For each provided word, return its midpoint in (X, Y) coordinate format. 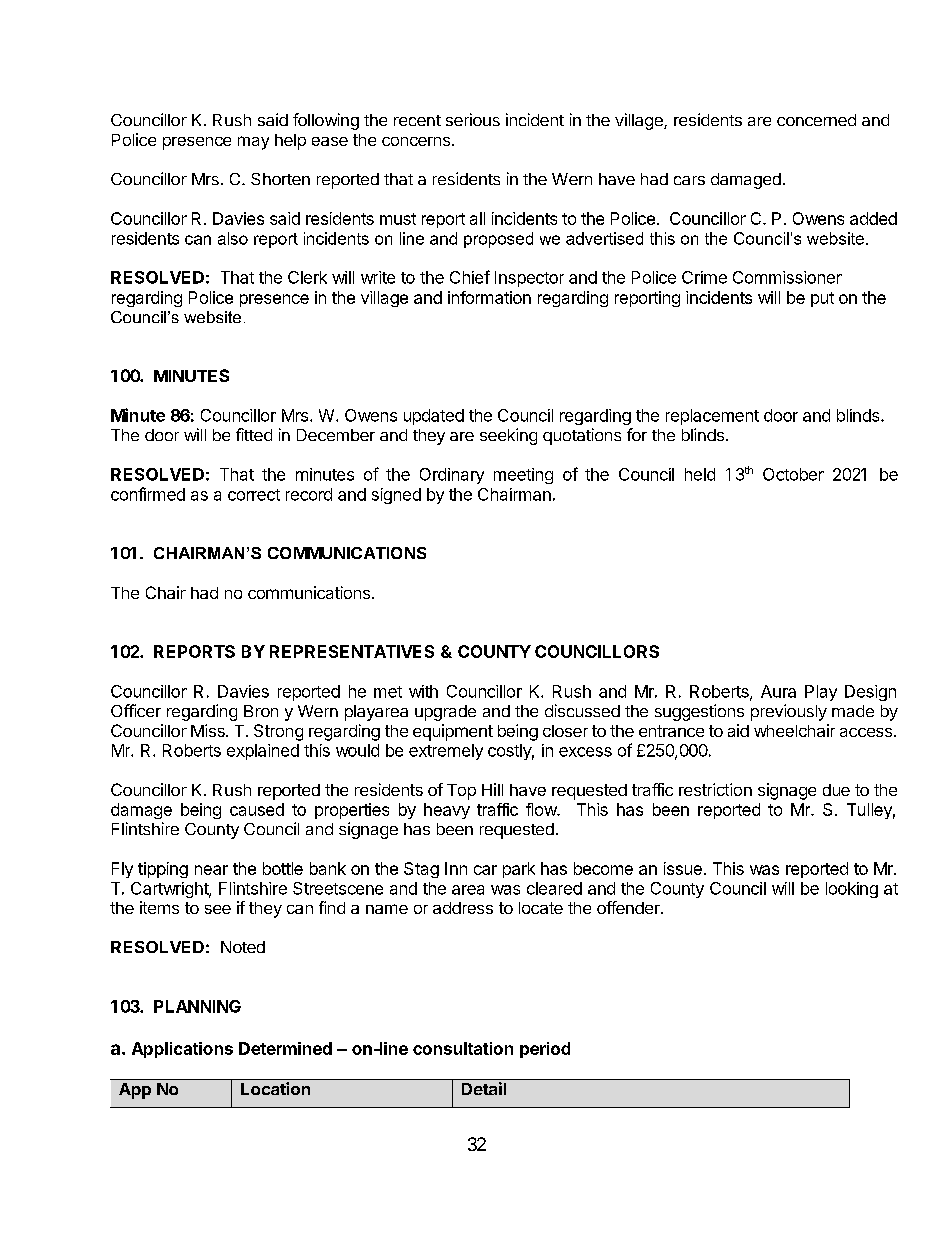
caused (257, 809)
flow (542, 809)
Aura (778, 691)
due (836, 790)
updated (434, 417)
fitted (254, 434)
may (253, 143)
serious (473, 119)
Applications (182, 1050)
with (423, 691)
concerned (816, 120)
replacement (712, 417)
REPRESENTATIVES (352, 651)
